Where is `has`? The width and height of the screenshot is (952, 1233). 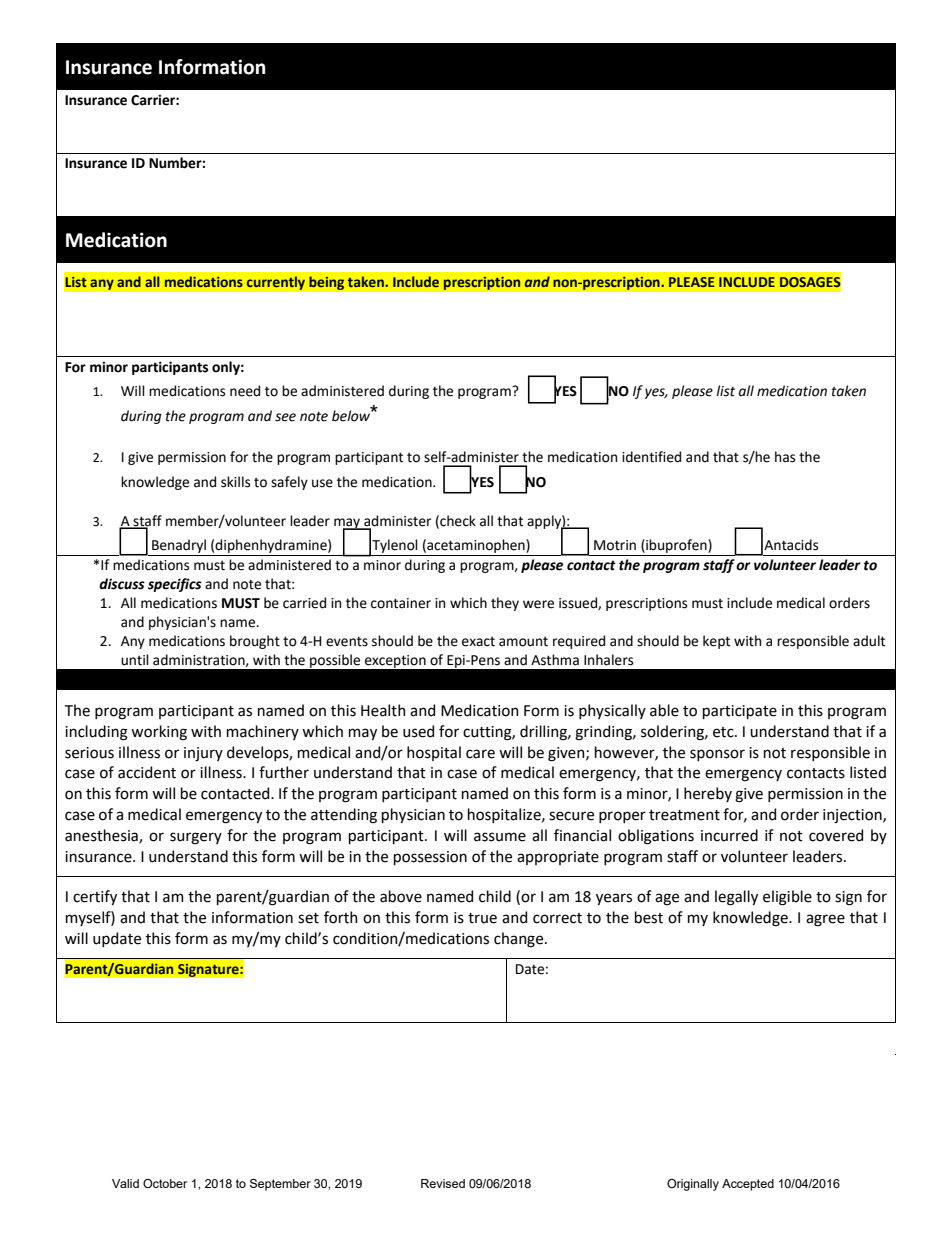 has is located at coordinates (785, 457).
